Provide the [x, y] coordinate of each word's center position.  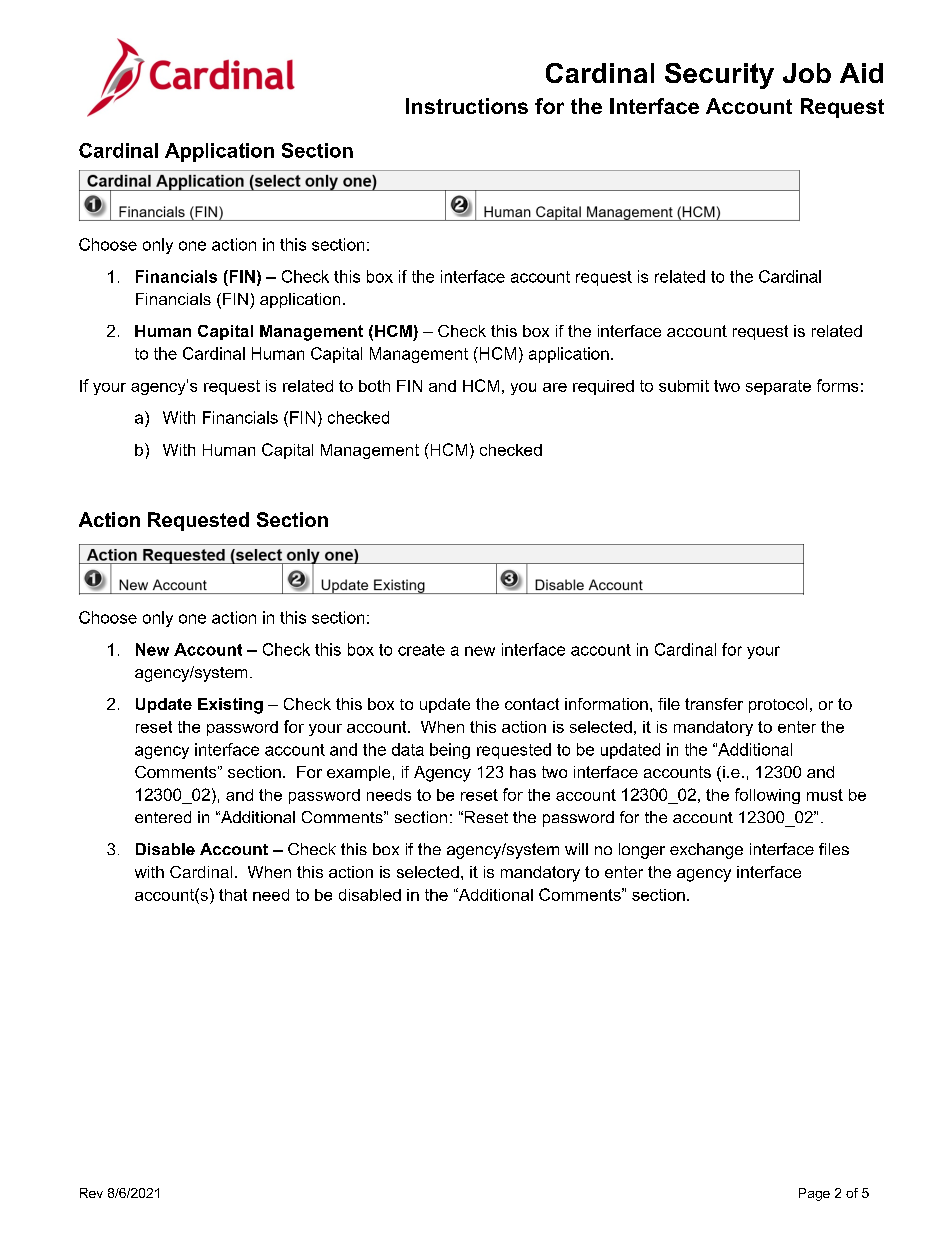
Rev [91, 1193]
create [421, 650]
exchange [706, 851]
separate [778, 387]
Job [807, 73]
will [576, 849]
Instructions [467, 106]
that [233, 895]
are [555, 387]
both [374, 386]
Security [719, 76]
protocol [778, 705]
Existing [230, 706]
